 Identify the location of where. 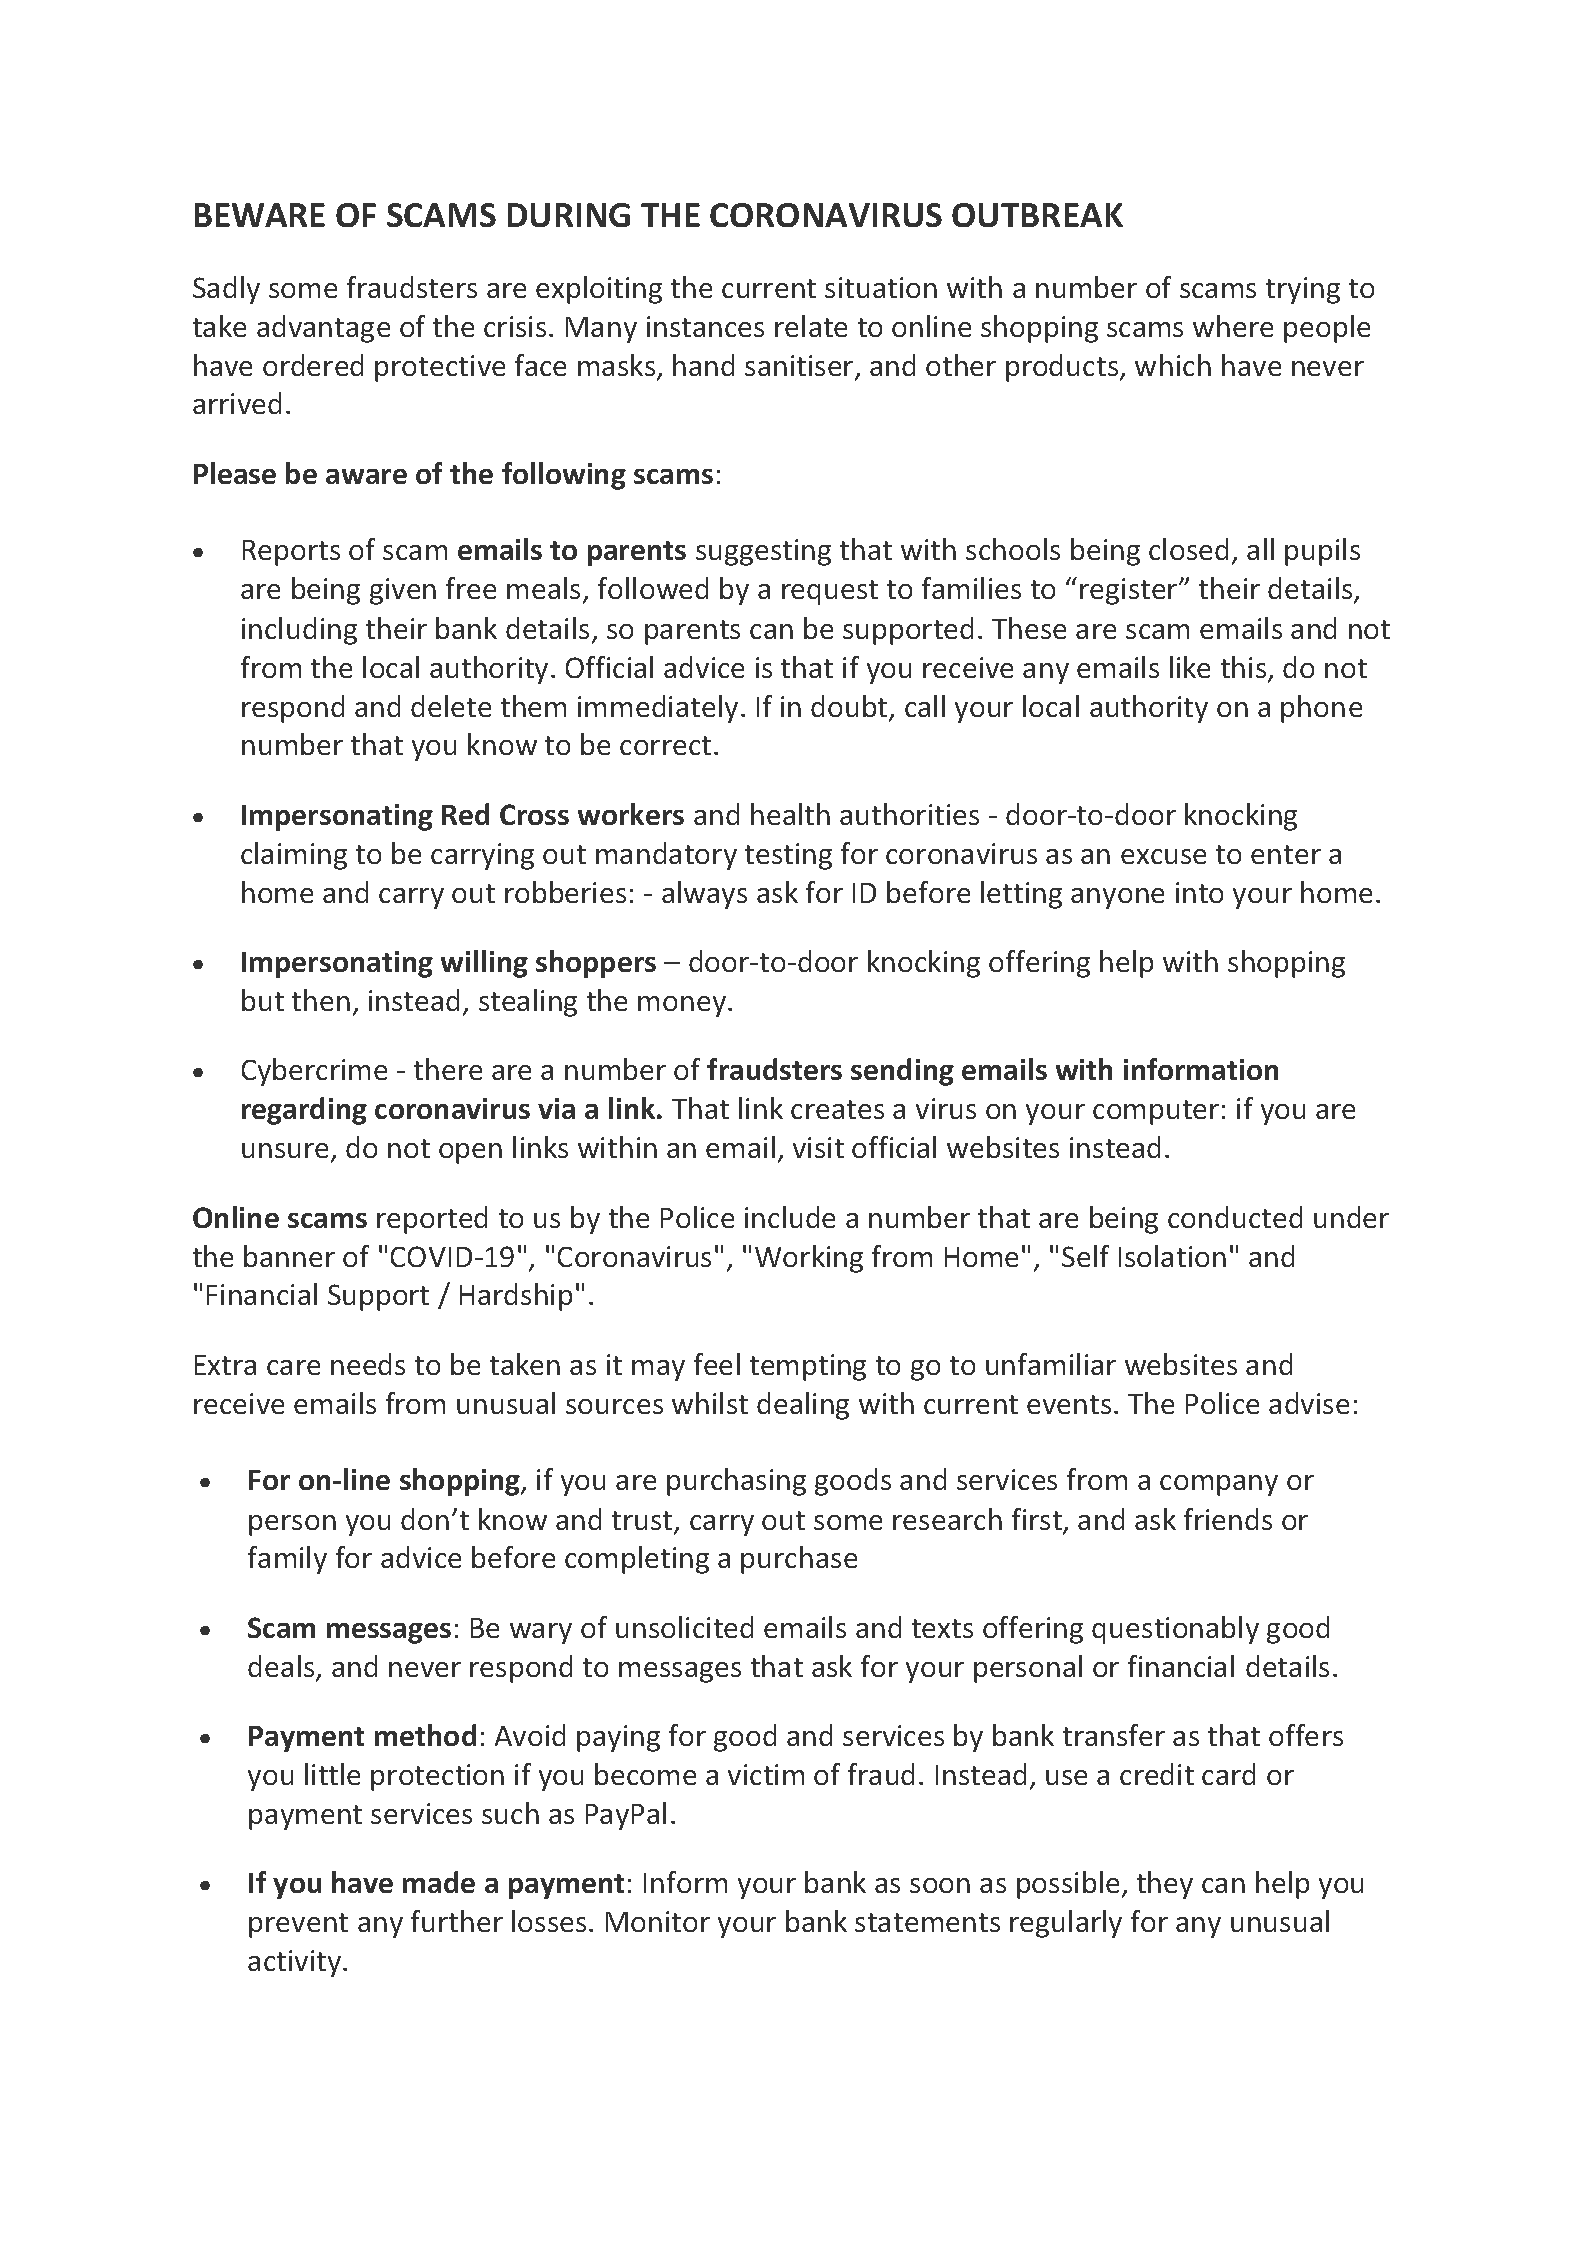
(1233, 326).
